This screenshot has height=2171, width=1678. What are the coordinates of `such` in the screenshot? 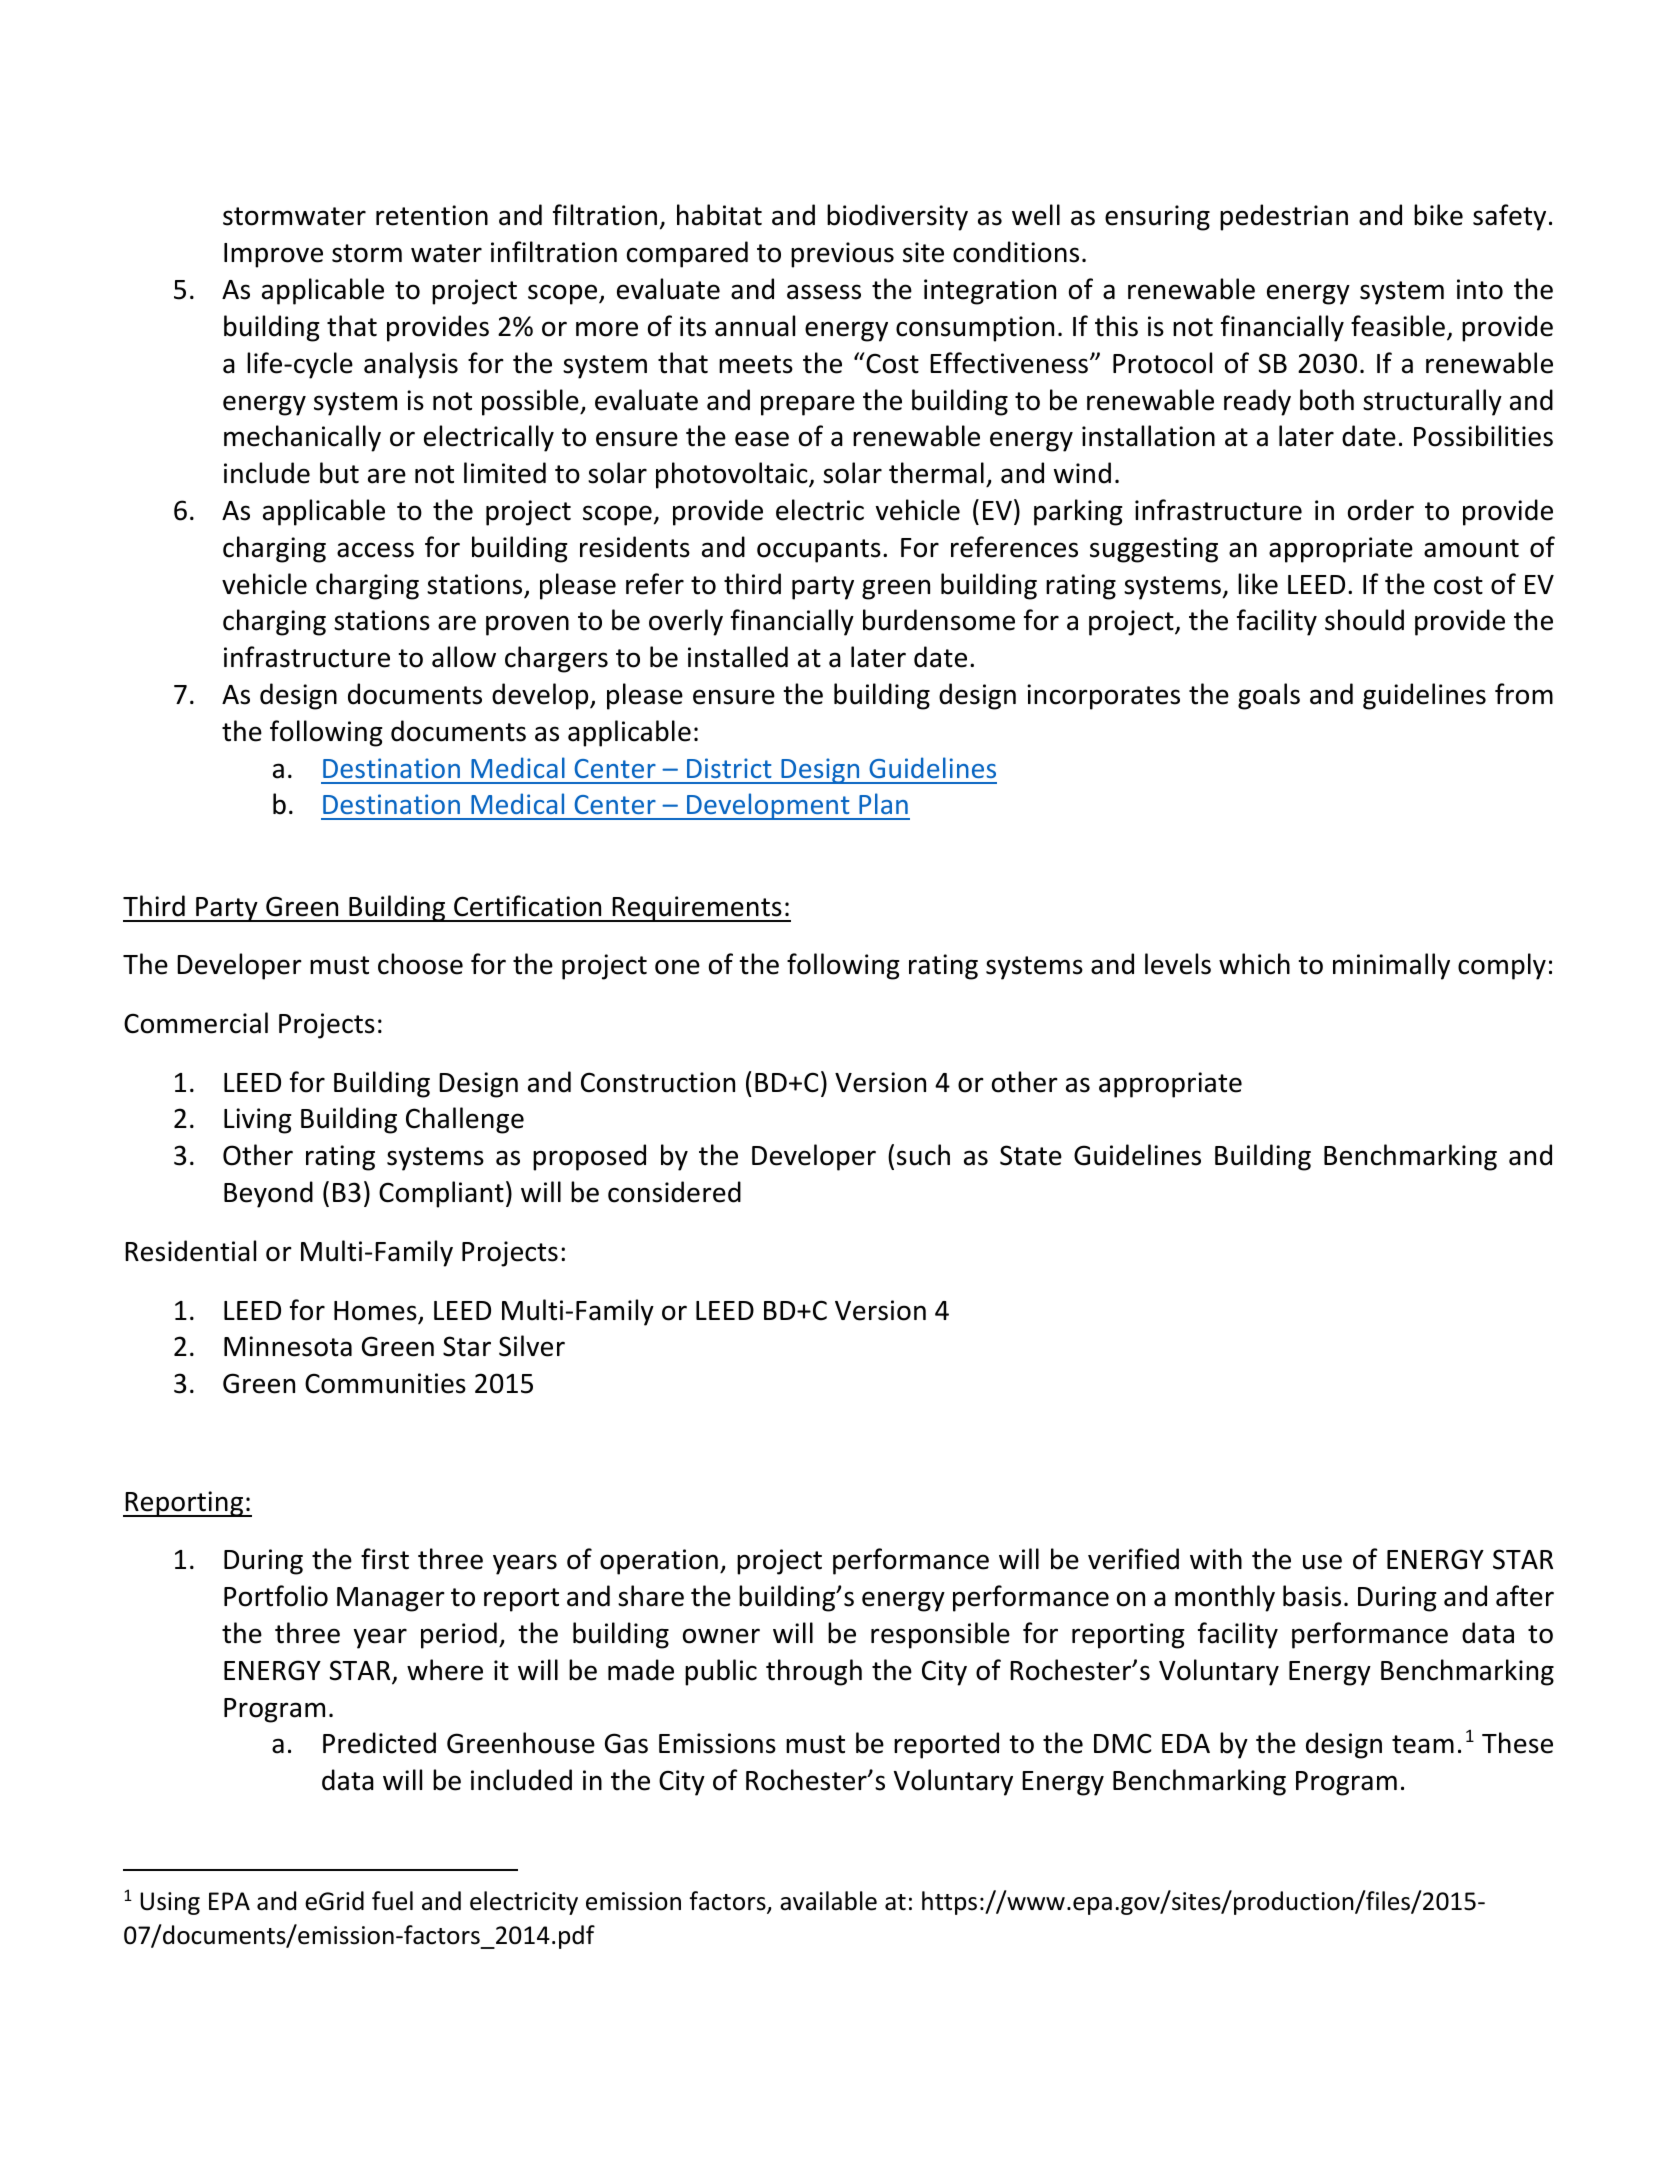 It's located at (923, 1155).
